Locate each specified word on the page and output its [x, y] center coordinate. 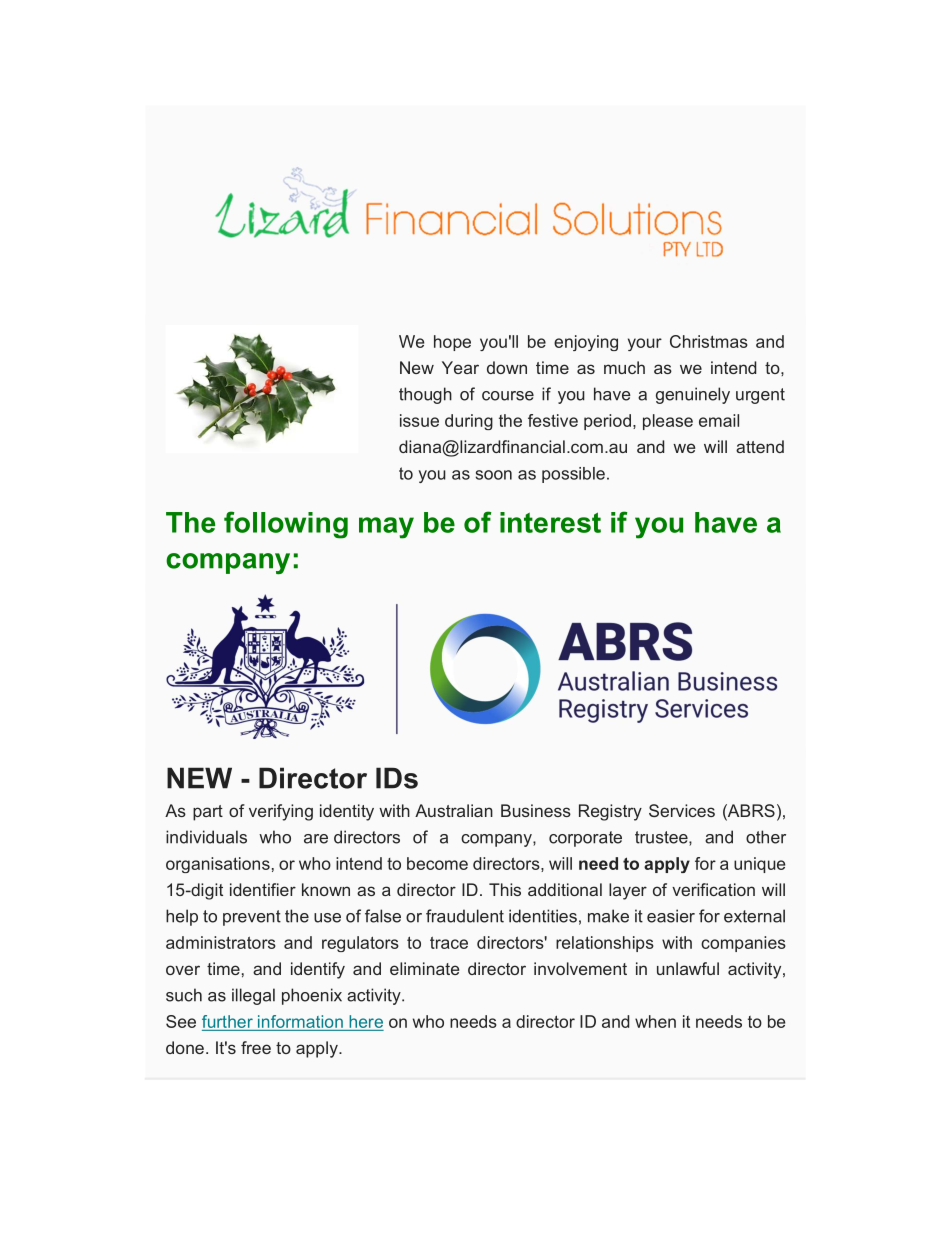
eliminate [424, 968]
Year [460, 367]
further [227, 1021]
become [437, 863]
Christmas [709, 341]
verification [713, 889]
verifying [281, 812]
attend [760, 446]
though [425, 395]
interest [550, 522]
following [286, 525]
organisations [218, 865]
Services [682, 810]
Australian [454, 810]
